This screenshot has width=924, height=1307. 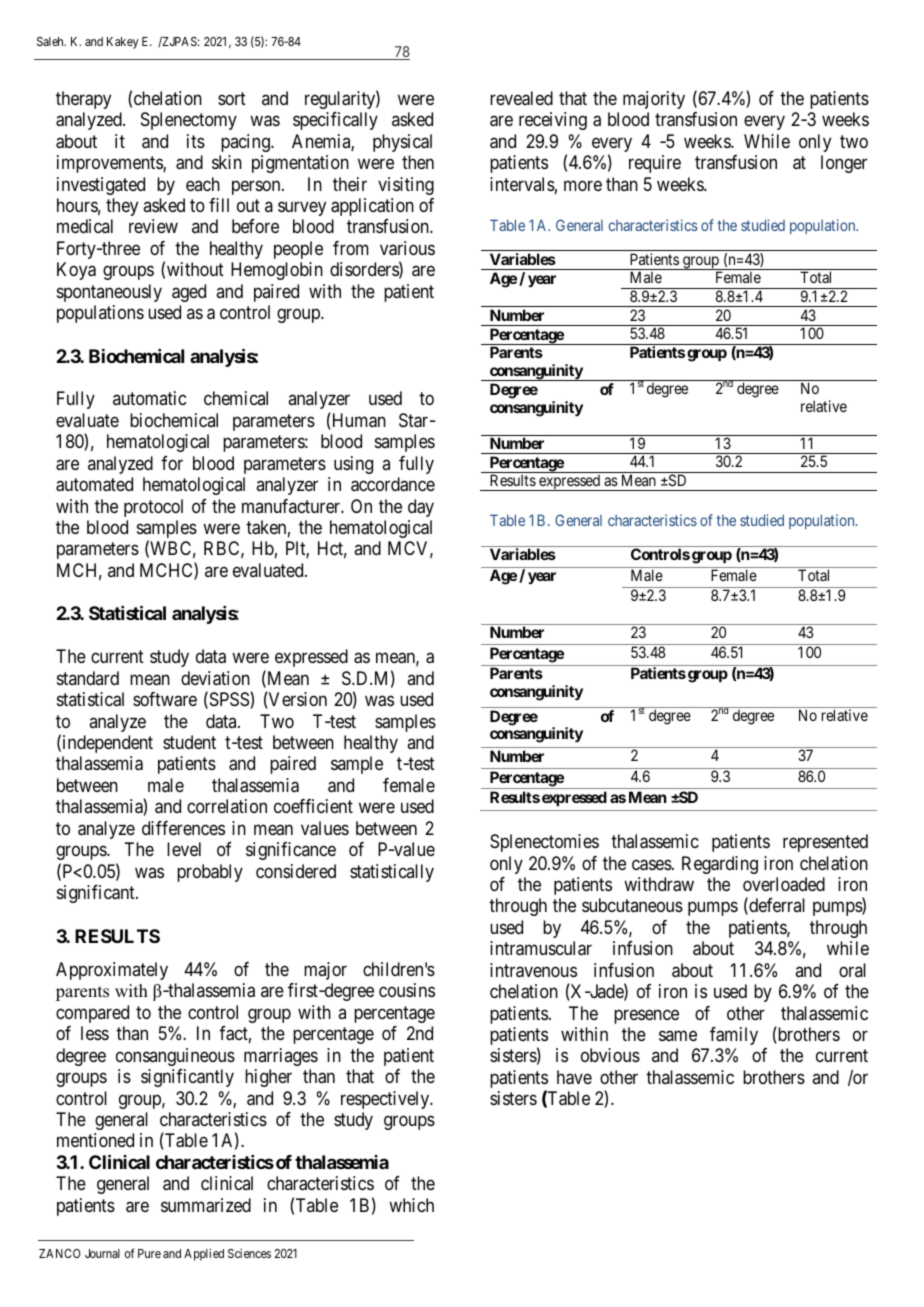 What do you see at coordinates (407, 990) in the screenshot?
I see `cousins` at bounding box center [407, 990].
